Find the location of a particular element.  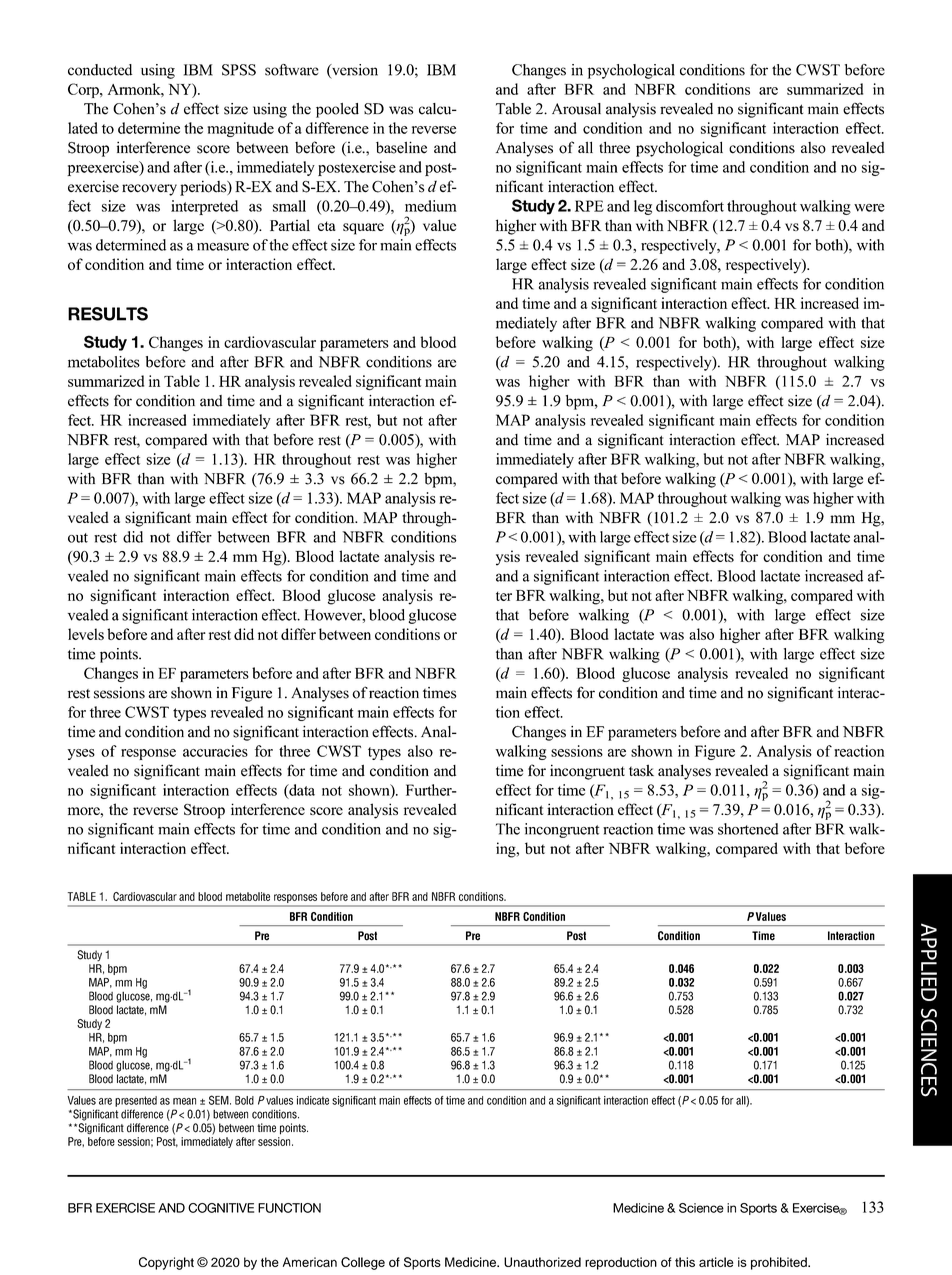

data is located at coordinates (301, 791).
